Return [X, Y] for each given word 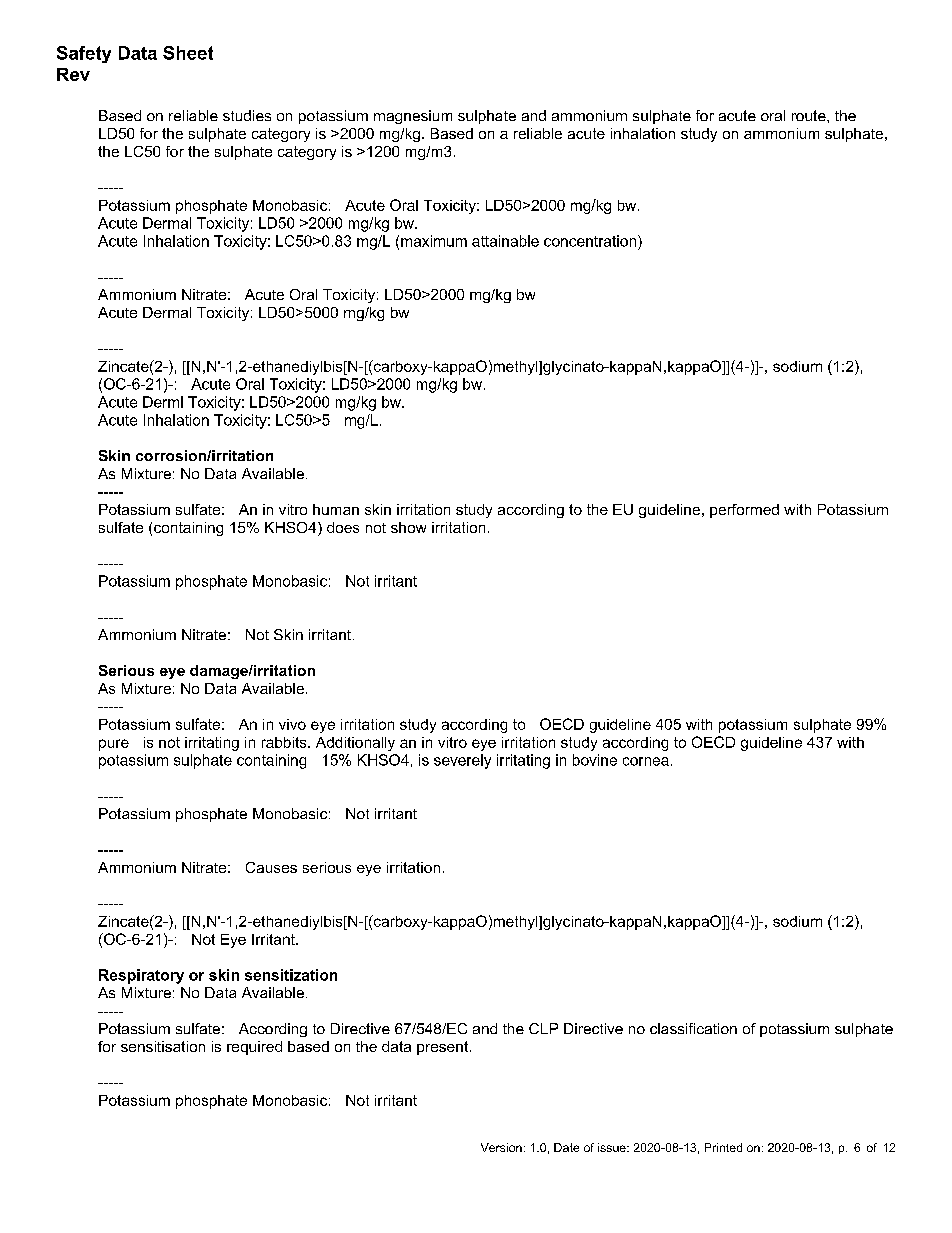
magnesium [413, 117]
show [408, 527]
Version [501, 1147]
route [810, 115]
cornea [646, 761]
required [254, 1048]
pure [114, 745]
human [336, 509]
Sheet [188, 53]
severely [462, 761]
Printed [723, 1147]
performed [744, 511]
